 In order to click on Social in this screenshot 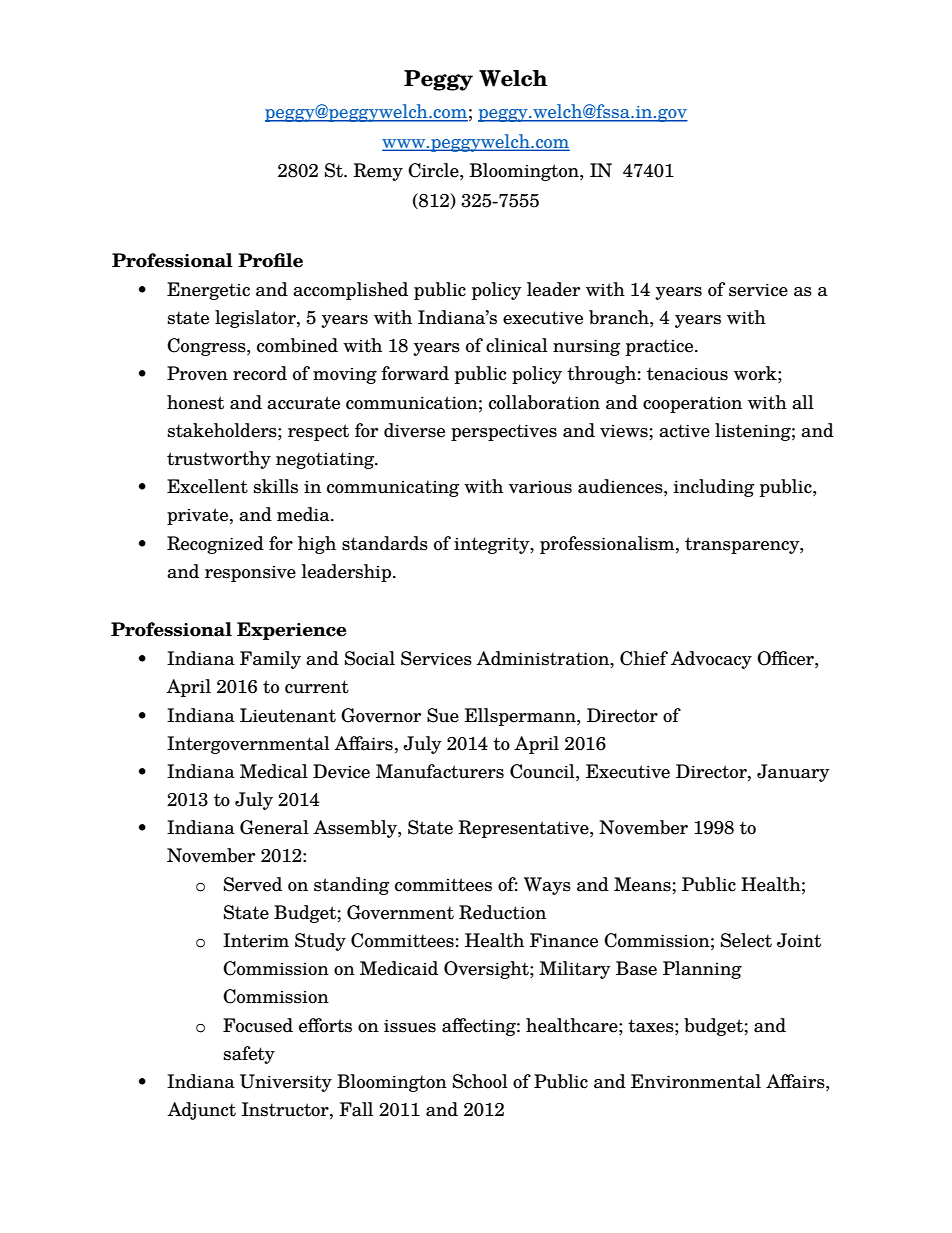, I will do `click(370, 658)`.
